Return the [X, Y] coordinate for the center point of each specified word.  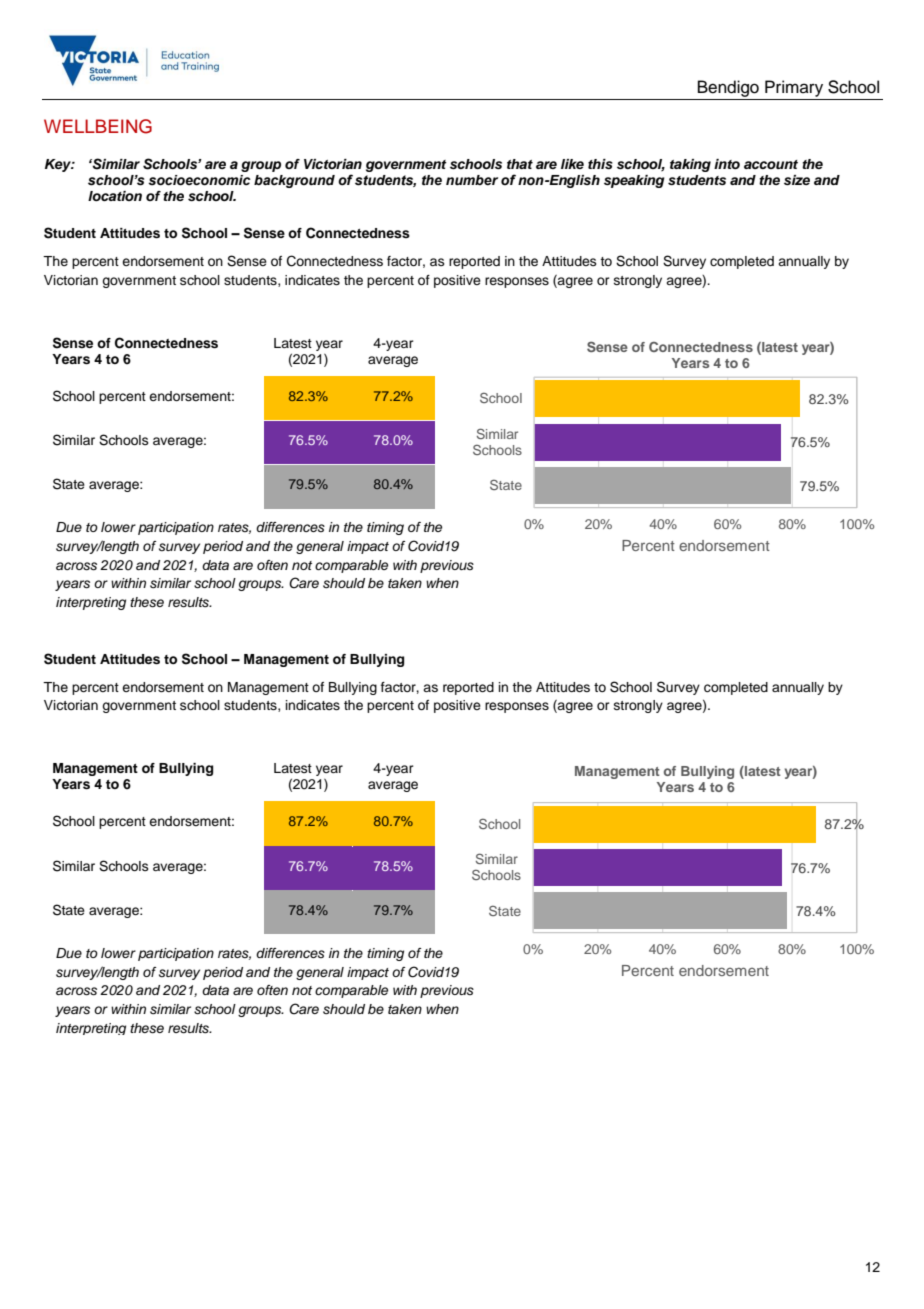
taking [690, 165]
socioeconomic [199, 180]
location [115, 196]
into [727, 164]
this [600, 164]
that [520, 164]
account [771, 164]
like [572, 164]
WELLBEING [98, 126]
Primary [794, 88]
